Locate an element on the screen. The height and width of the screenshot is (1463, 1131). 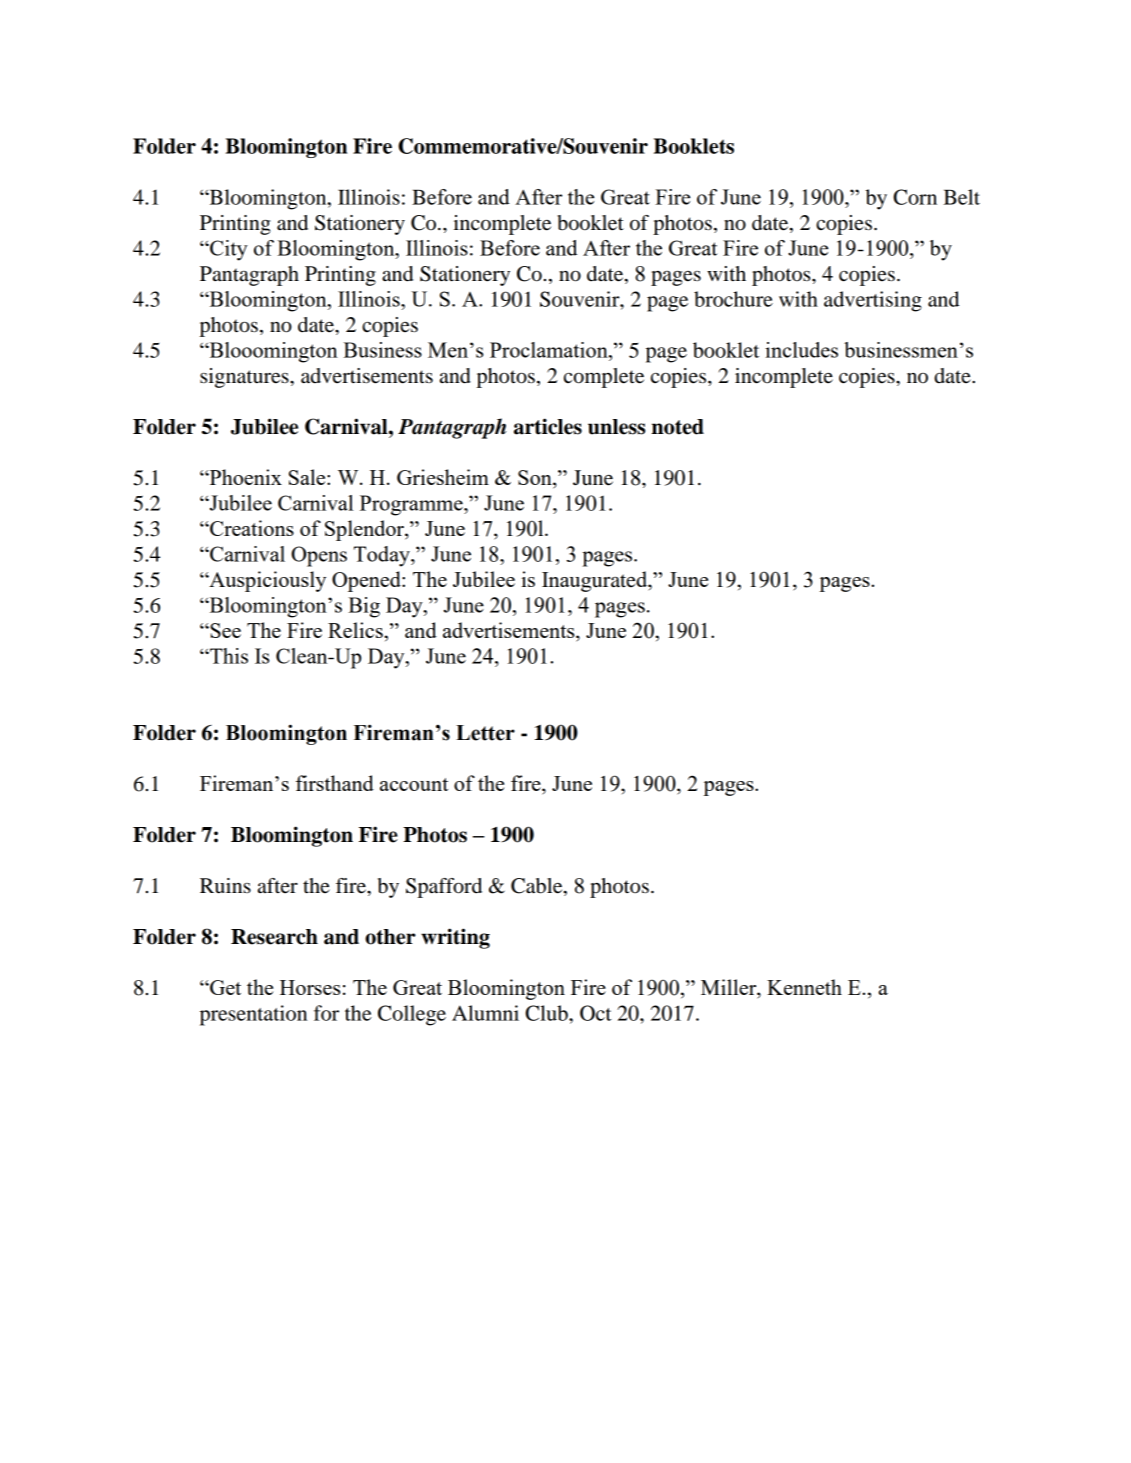
noted is located at coordinates (678, 427).
